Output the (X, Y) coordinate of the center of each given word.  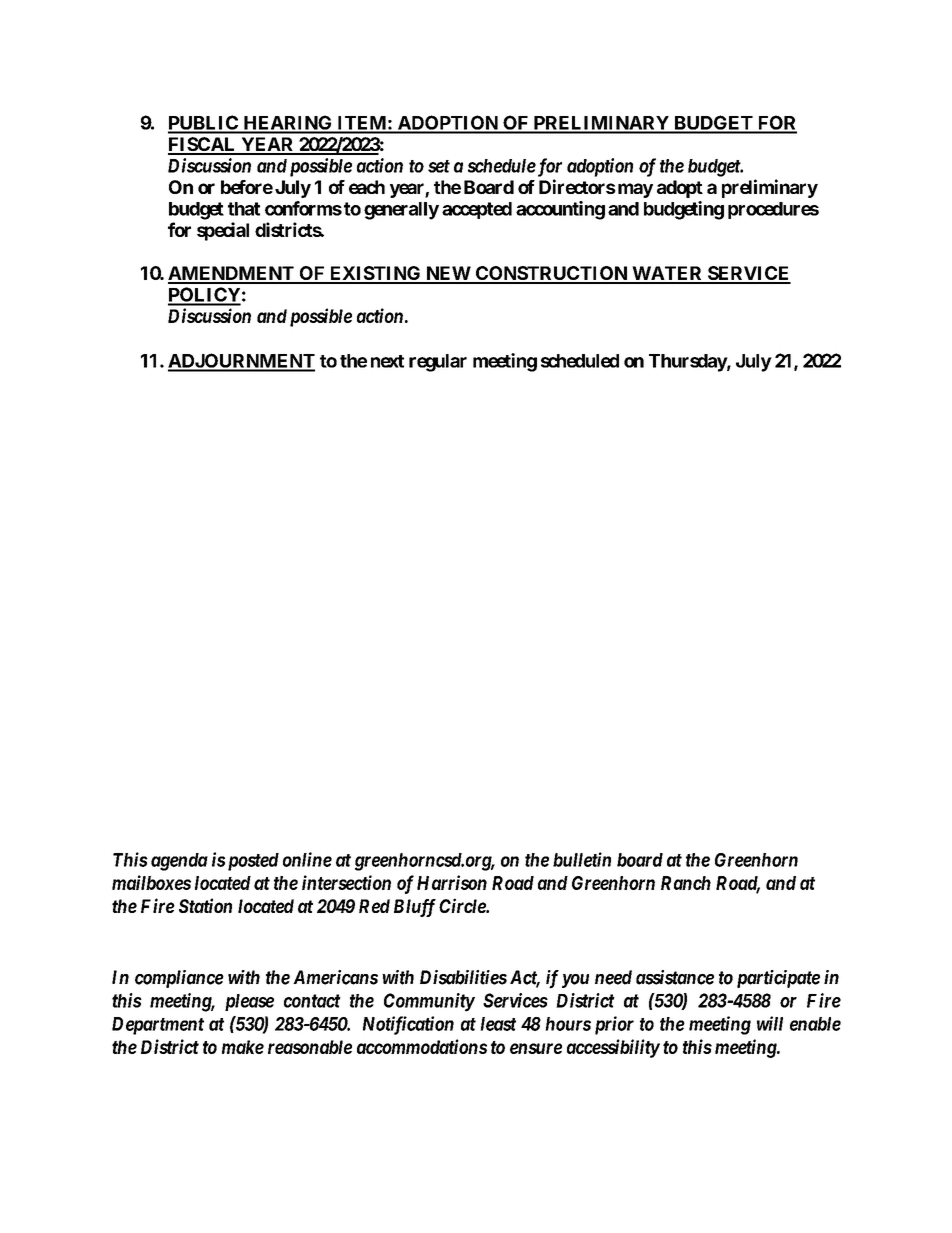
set (439, 166)
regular (438, 363)
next (387, 361)
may (634, 190)
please (249, 1002)
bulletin (582, 859)
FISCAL (203, 145)
